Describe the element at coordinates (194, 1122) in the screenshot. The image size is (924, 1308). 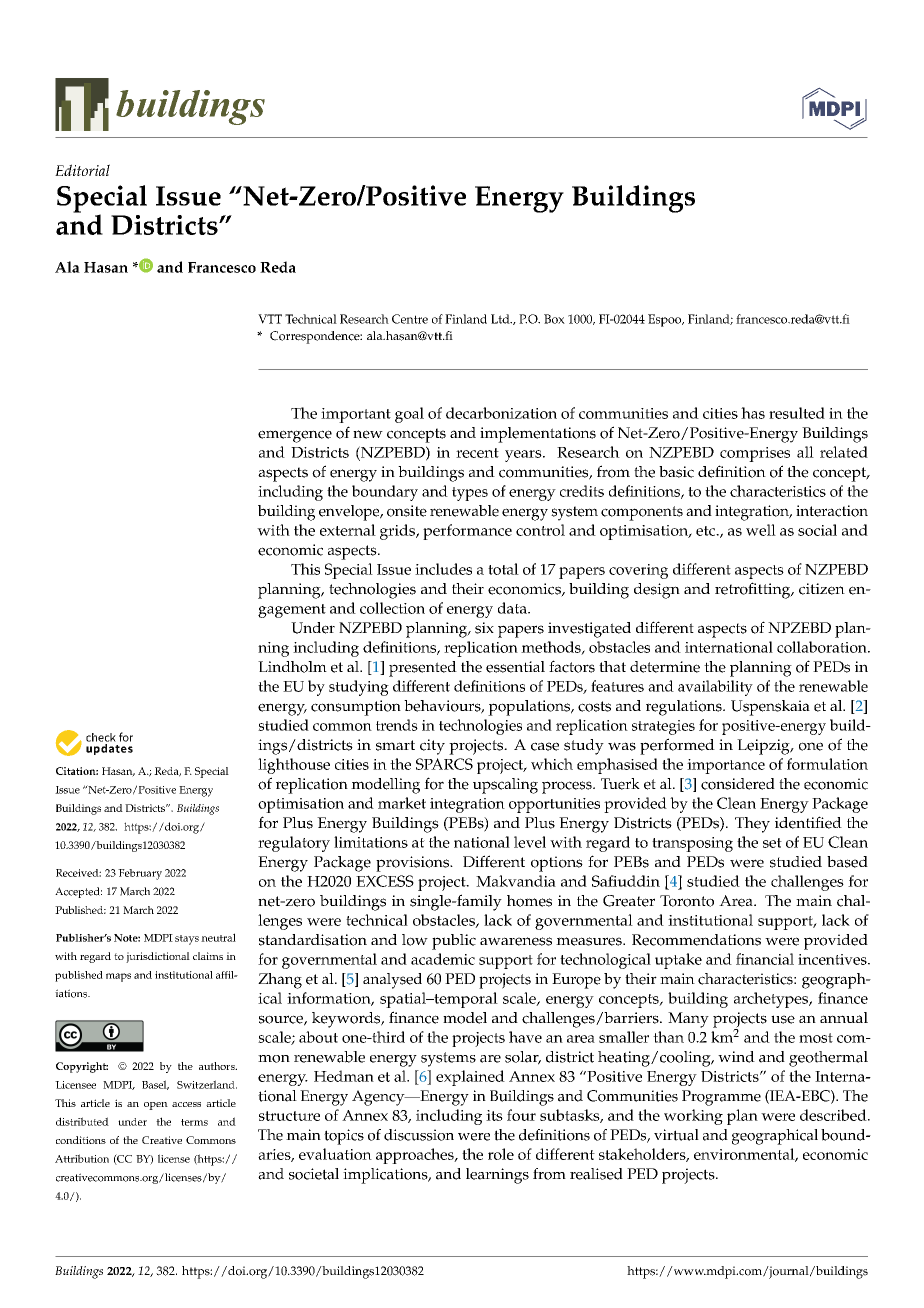
I see `terms` at that location.
